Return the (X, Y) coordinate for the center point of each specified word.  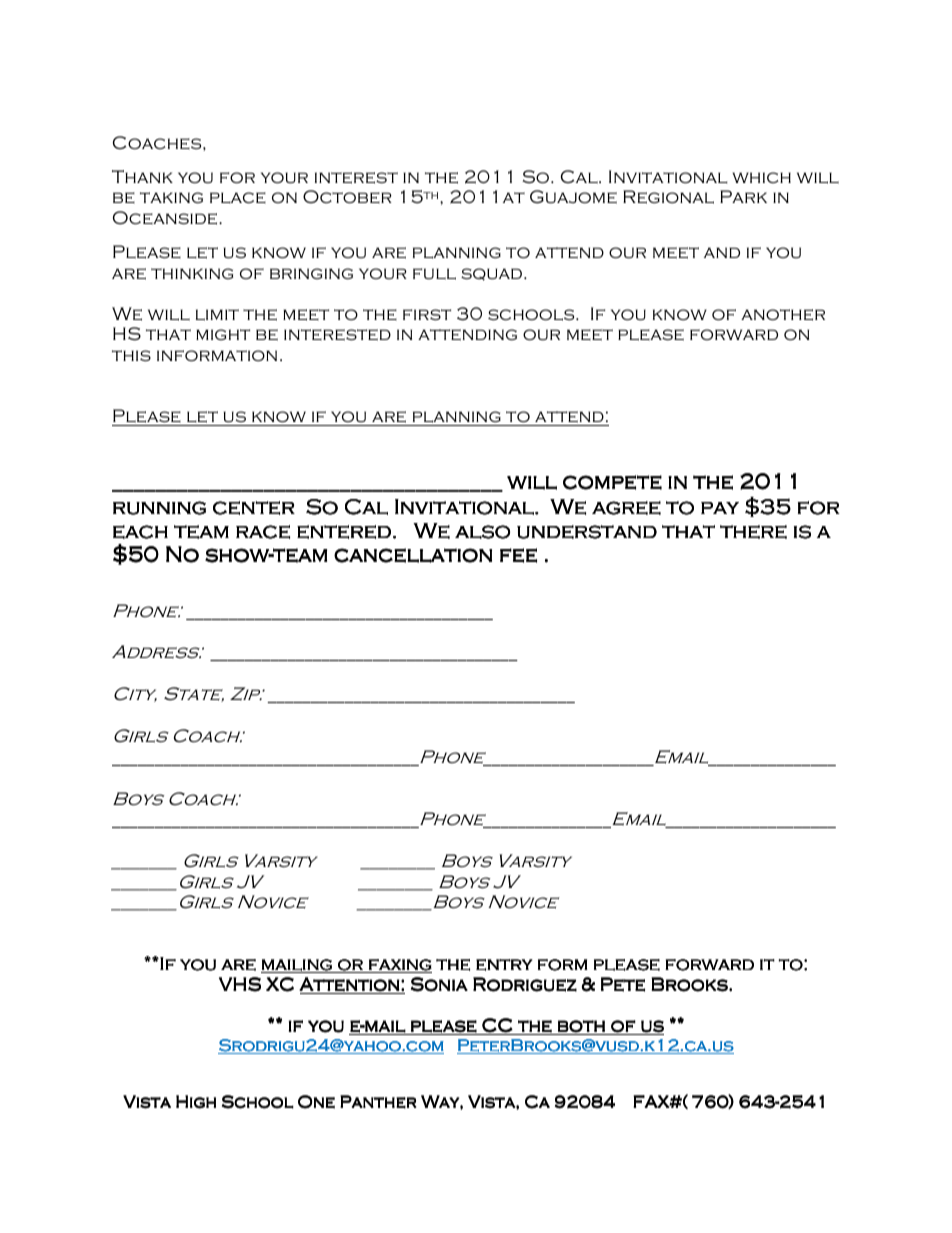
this (131, 356)
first (427, 315)
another (783, 315)
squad (493, 274)
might (223, 334)
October (347, 197)
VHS (240, 984)
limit (217, 315)
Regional (668, 197)
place (238, 198)
